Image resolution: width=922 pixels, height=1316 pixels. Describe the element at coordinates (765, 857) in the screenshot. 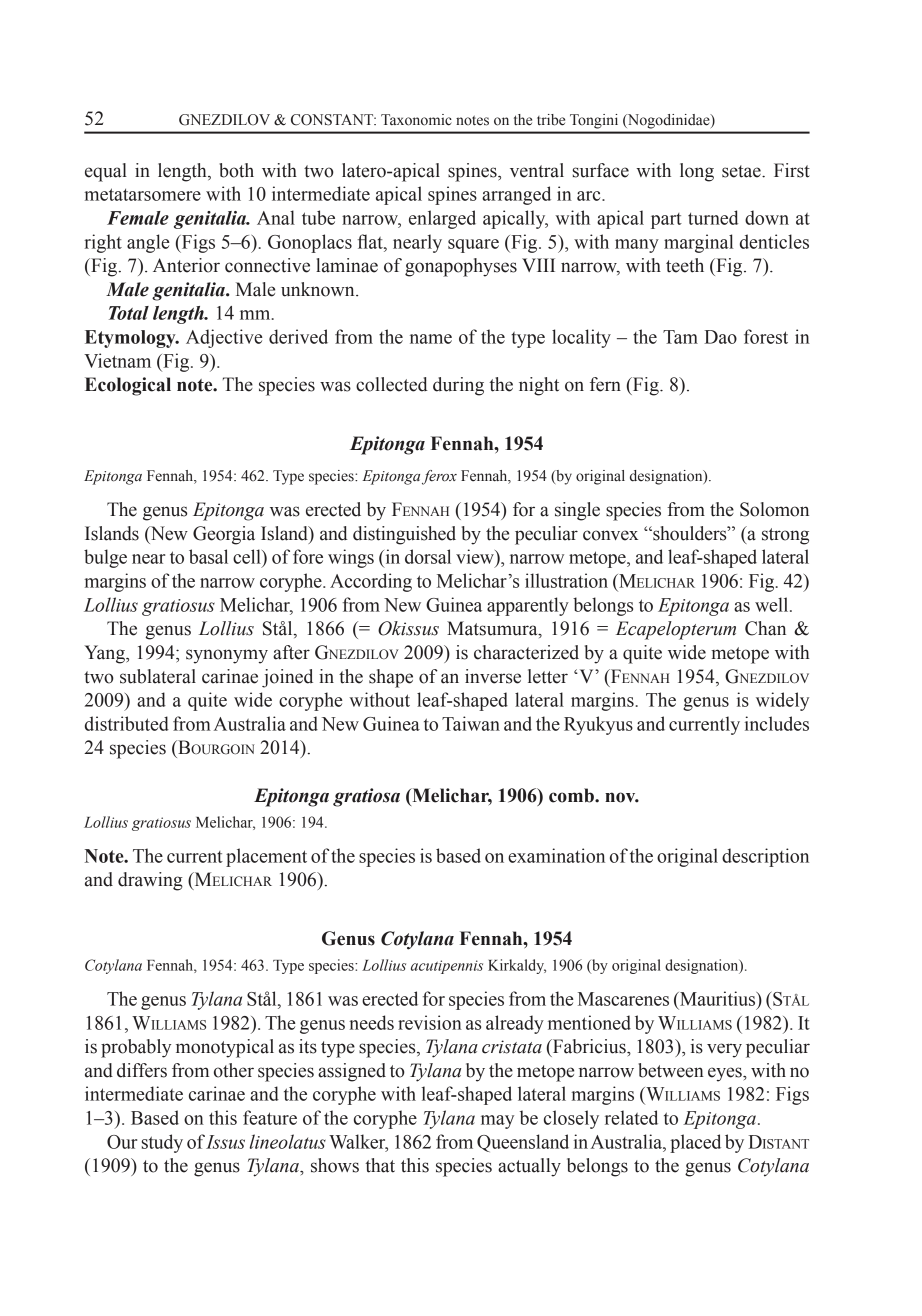

I see `description` at that location.
